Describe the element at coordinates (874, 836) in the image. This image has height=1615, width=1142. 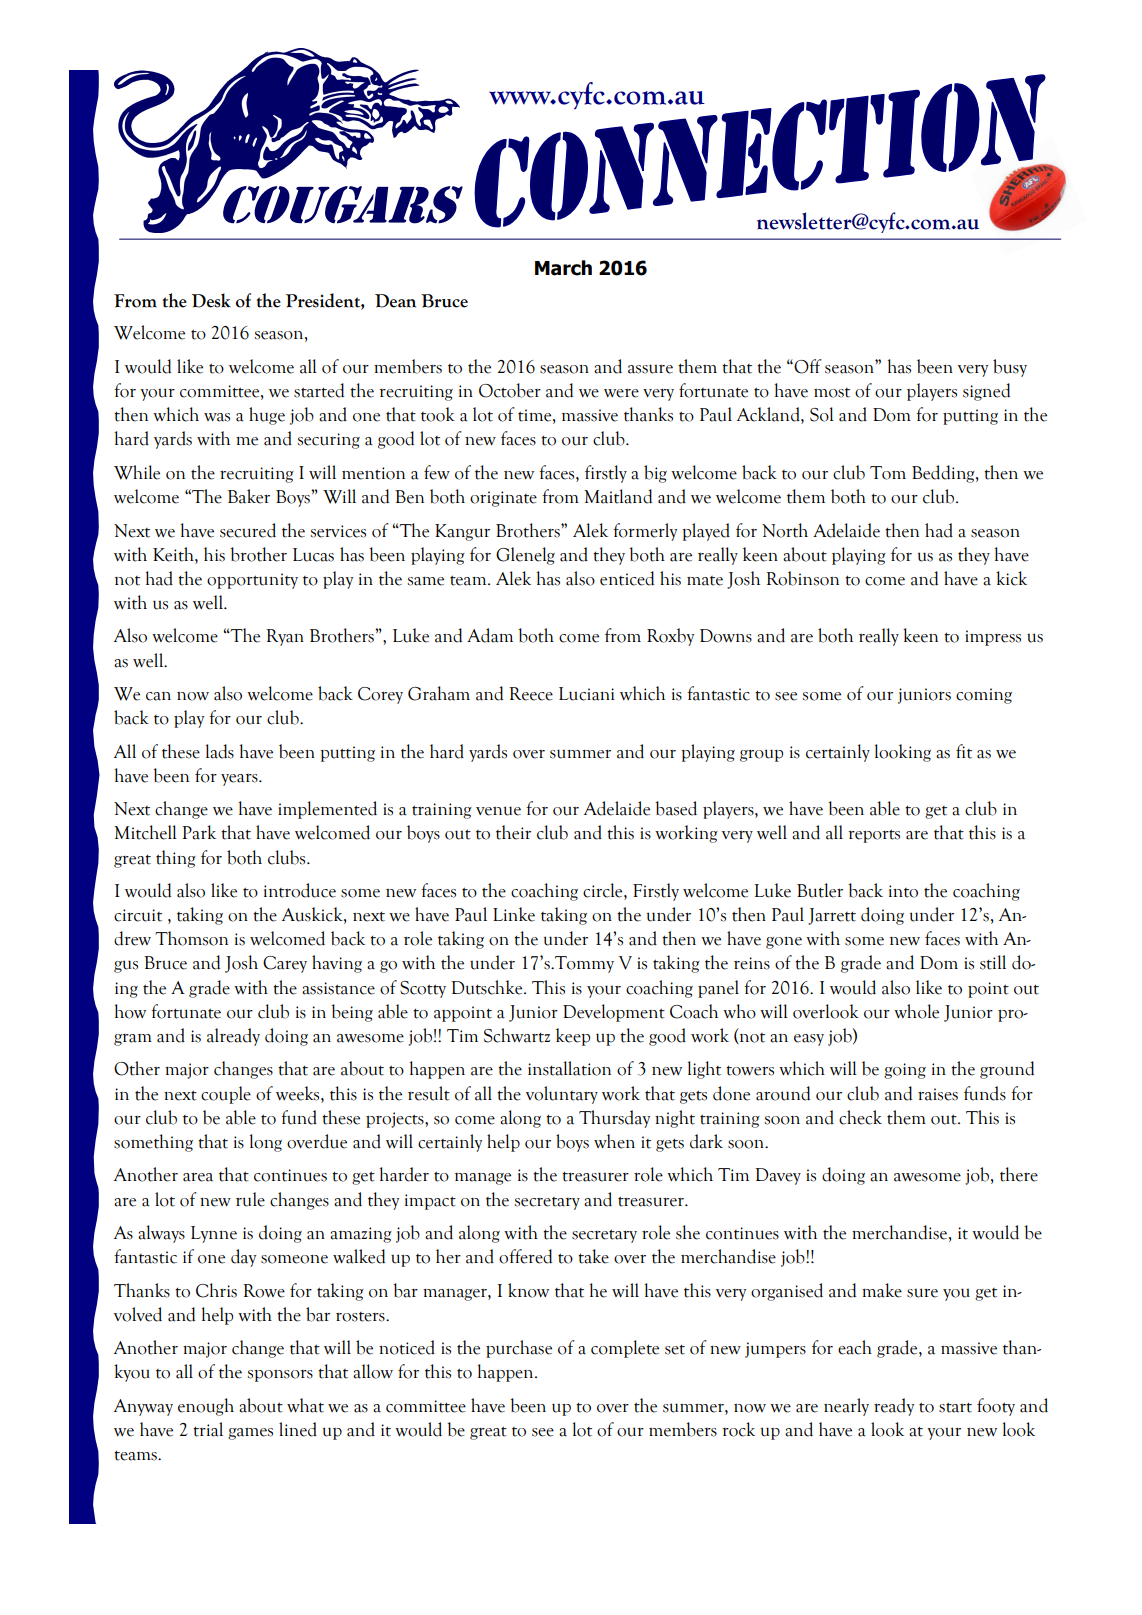
I see `reports` at that location.
